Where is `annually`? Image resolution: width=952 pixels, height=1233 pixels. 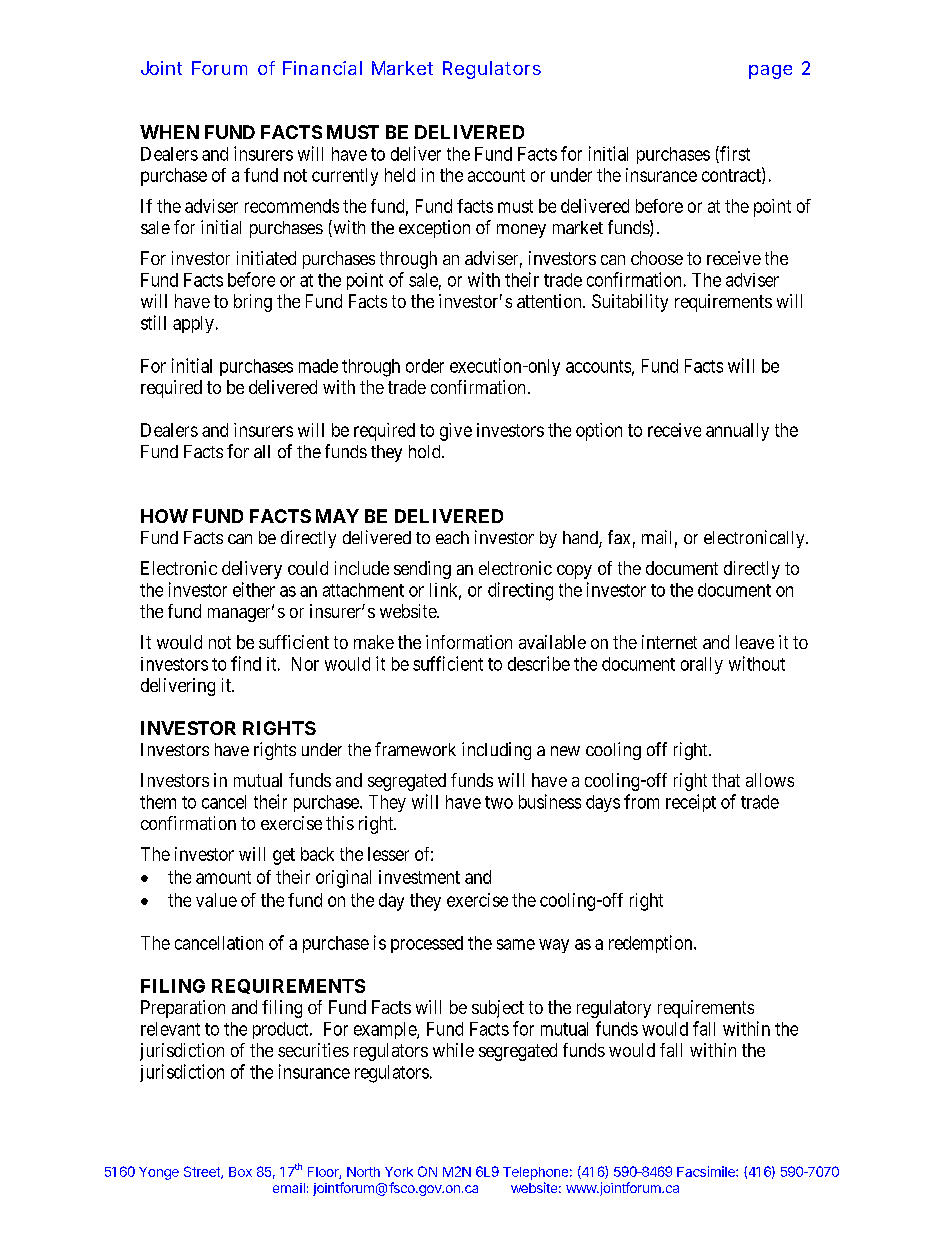
annually is located at coordinates (737, 432).
